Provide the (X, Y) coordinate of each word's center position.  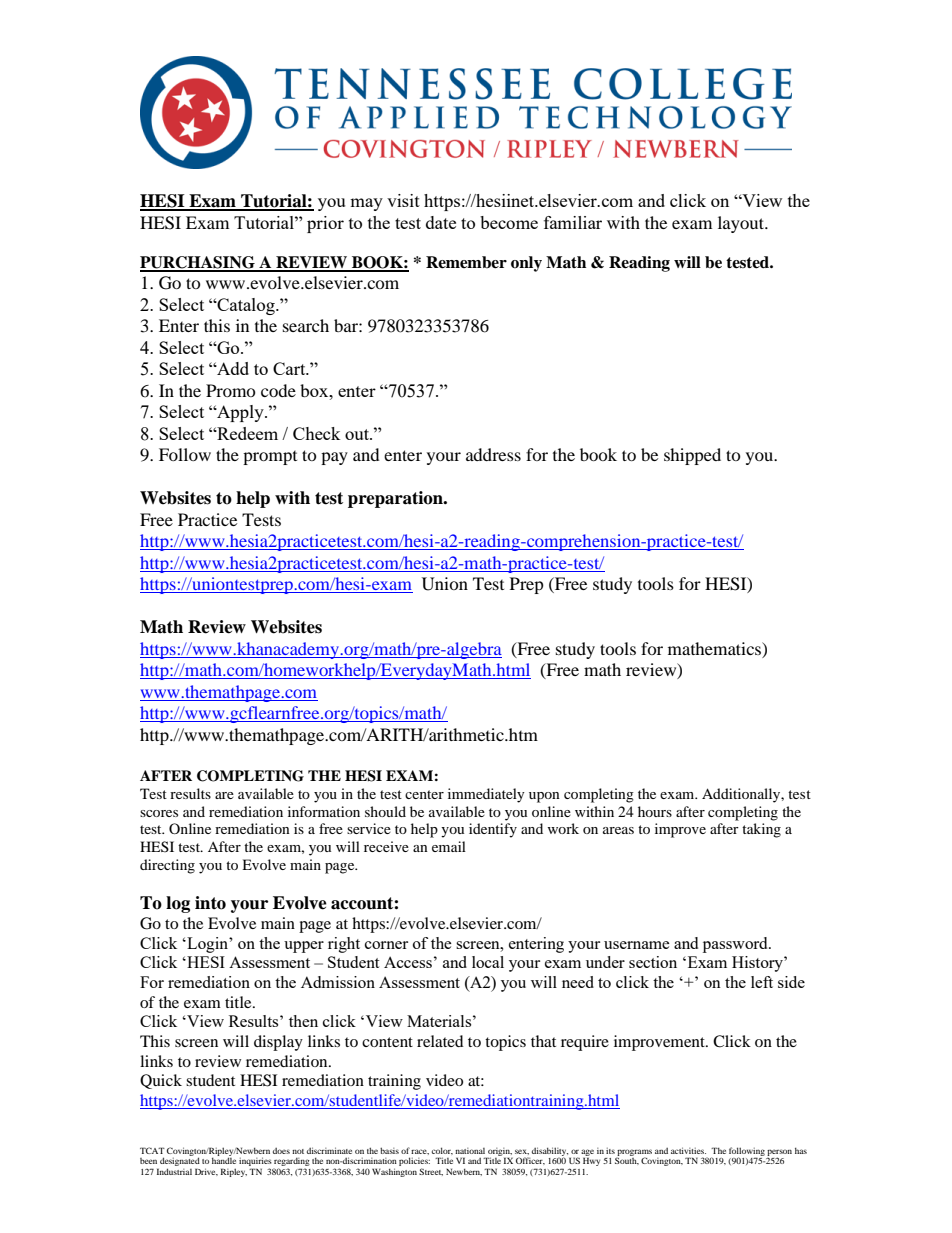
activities (688, 1150)
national (470, 1151)
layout (742, 224)
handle (224, 1160)
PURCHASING (198, 263)
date (441, 222)
